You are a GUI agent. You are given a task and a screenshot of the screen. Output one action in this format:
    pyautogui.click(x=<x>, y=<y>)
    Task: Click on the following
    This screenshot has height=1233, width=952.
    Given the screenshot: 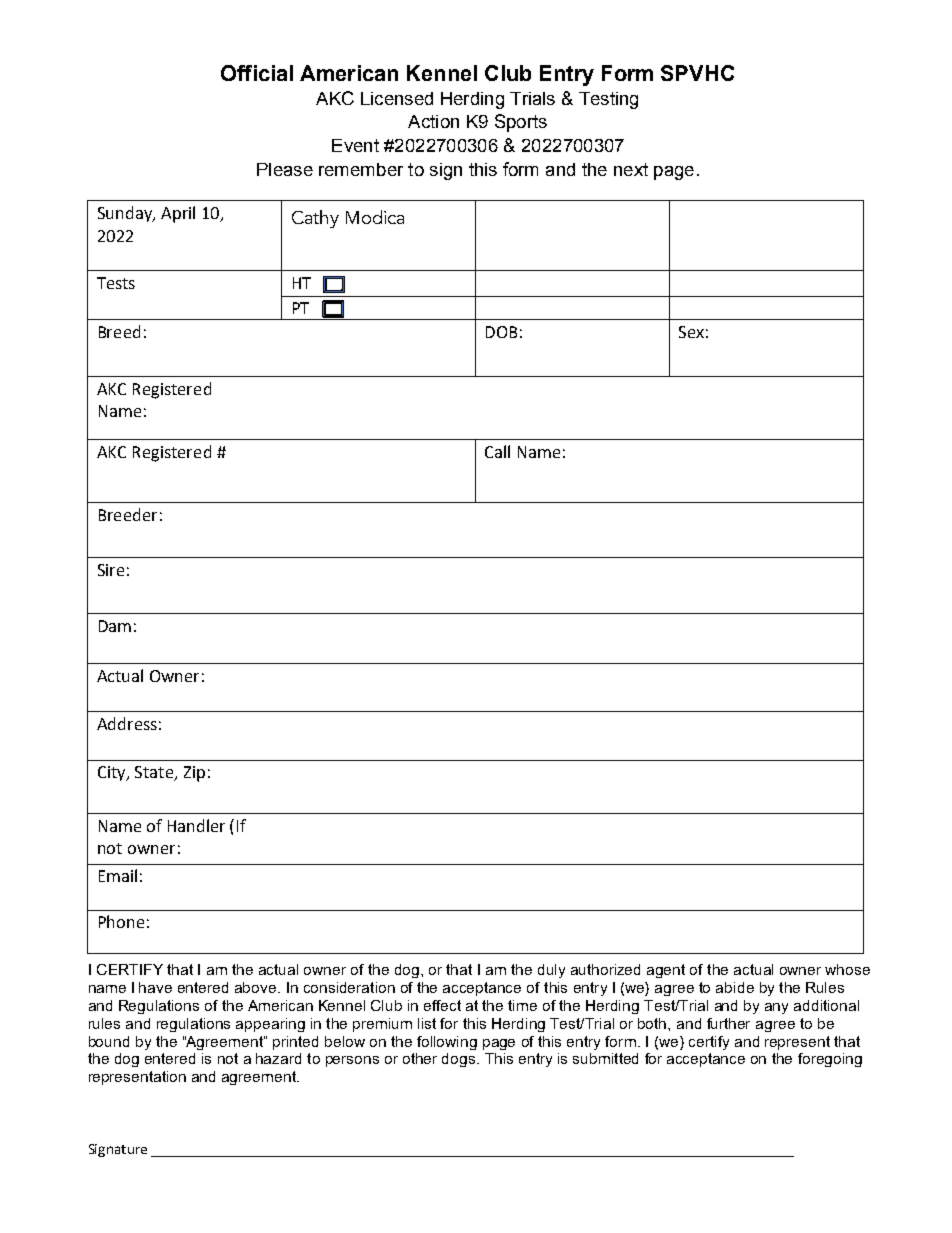 What is the action you would take?
    pyautogui.click(x=447, y=1043)
